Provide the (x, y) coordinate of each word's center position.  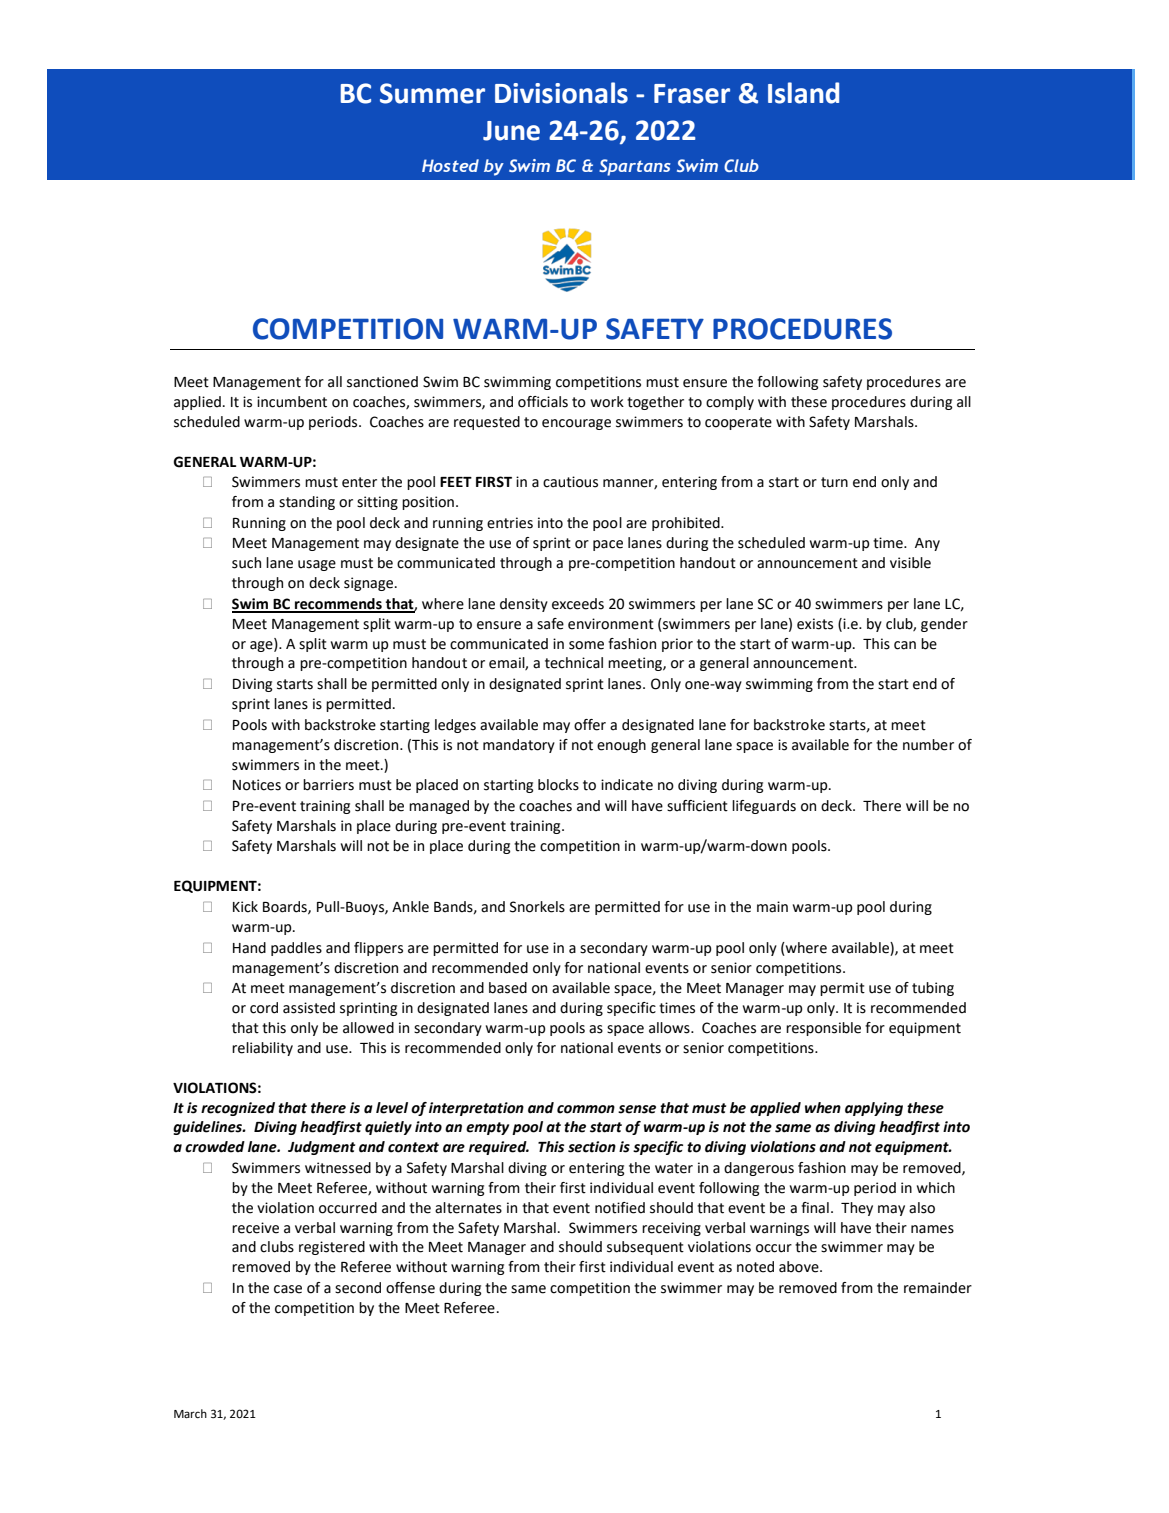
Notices (257, 785)
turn (834, 482)
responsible (823, 1029)
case (288, 1289)
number (928, 745)
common (586, 1109)
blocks (558, 785)
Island (803, 93)
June (511, 131)
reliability (262, 1049)
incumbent (292, 402)
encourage (576, 424)
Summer (432, 93)
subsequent (645, 1248)
